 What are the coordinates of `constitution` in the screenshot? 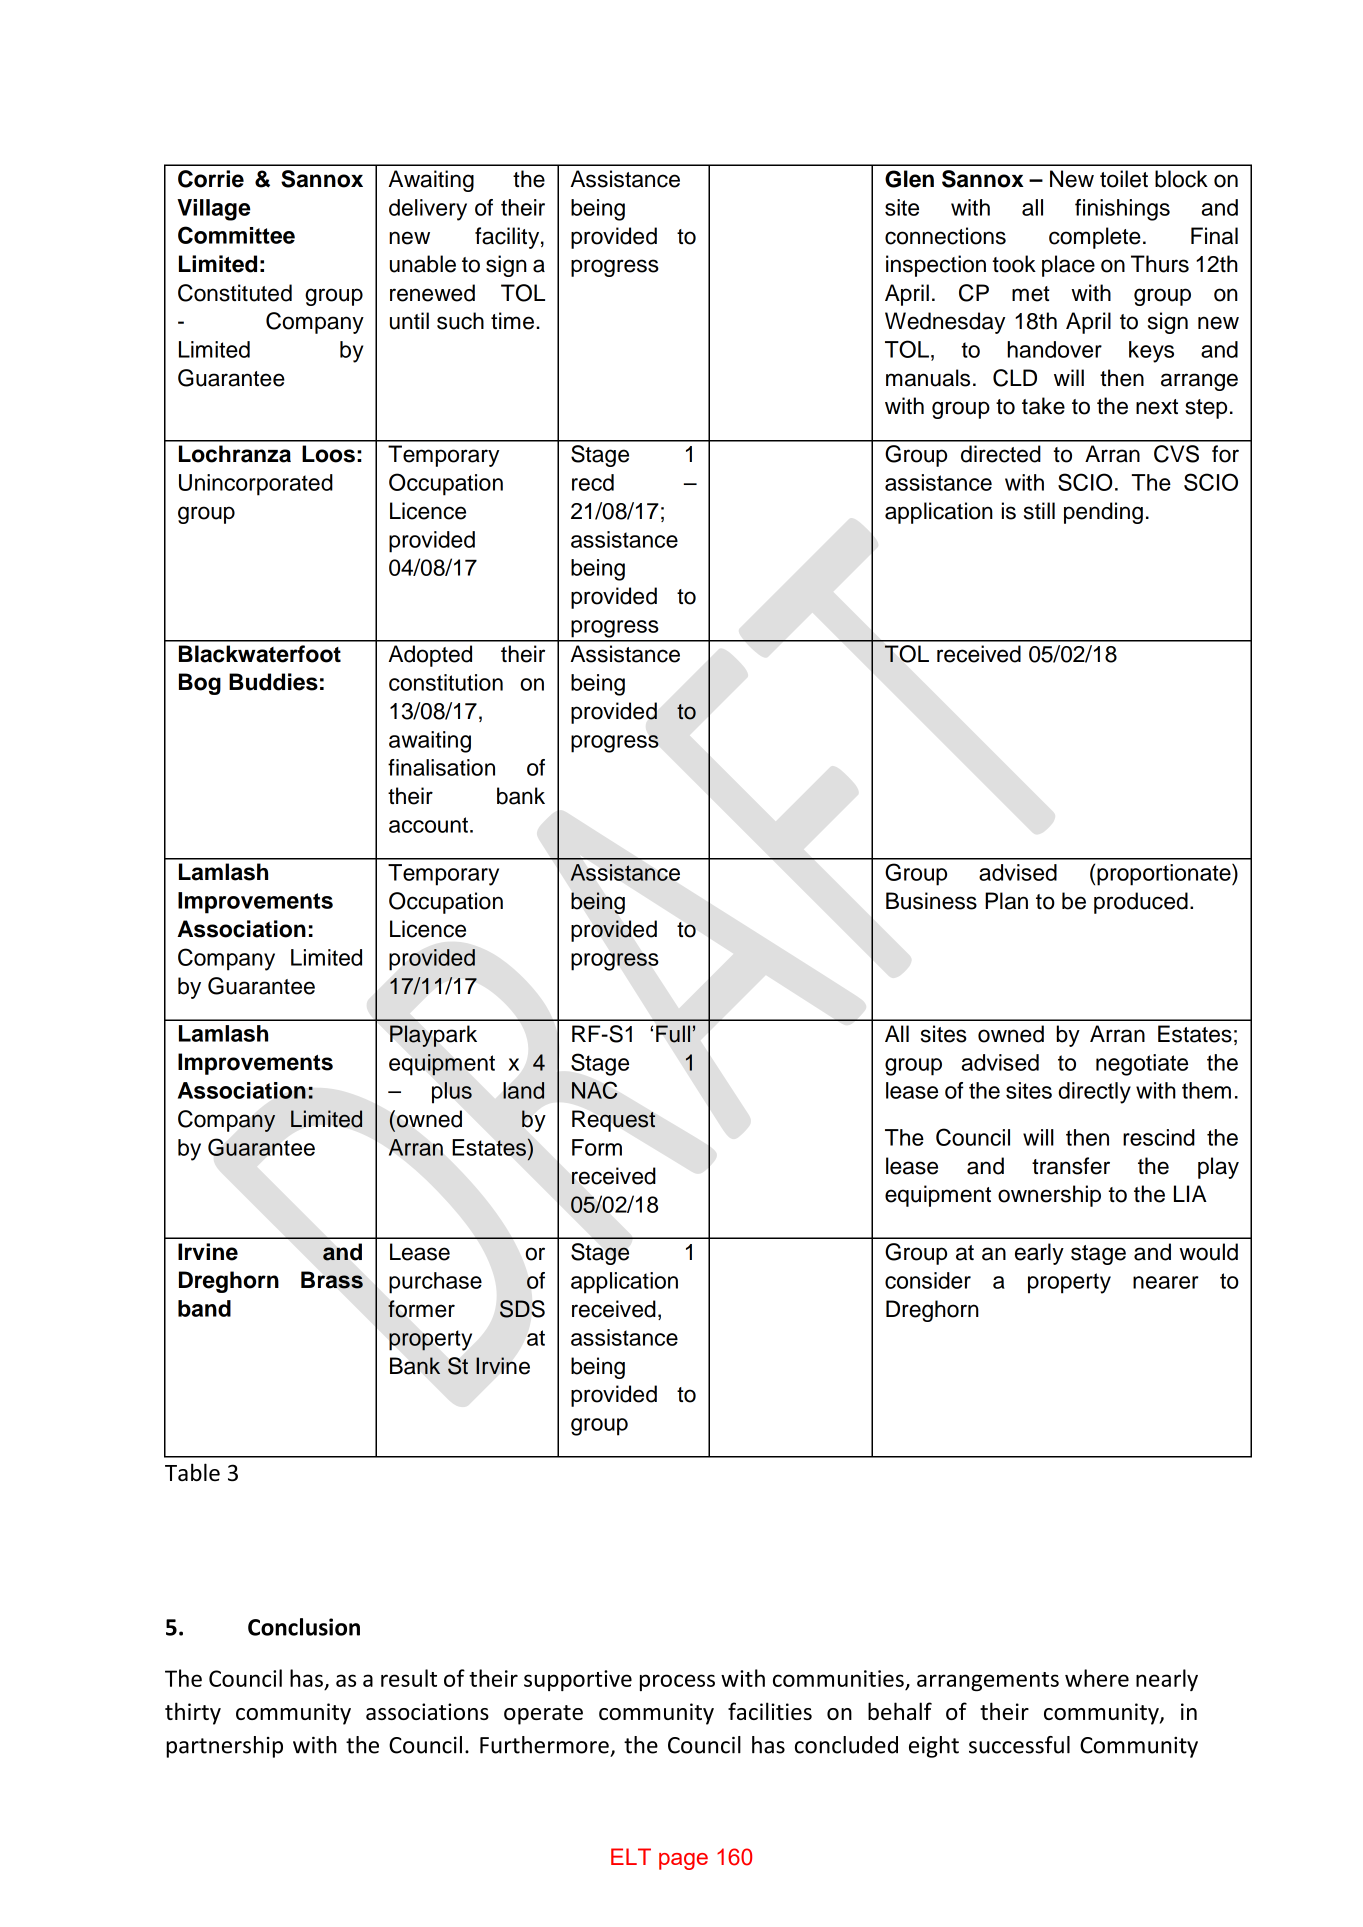 It's located at (446, 682).
